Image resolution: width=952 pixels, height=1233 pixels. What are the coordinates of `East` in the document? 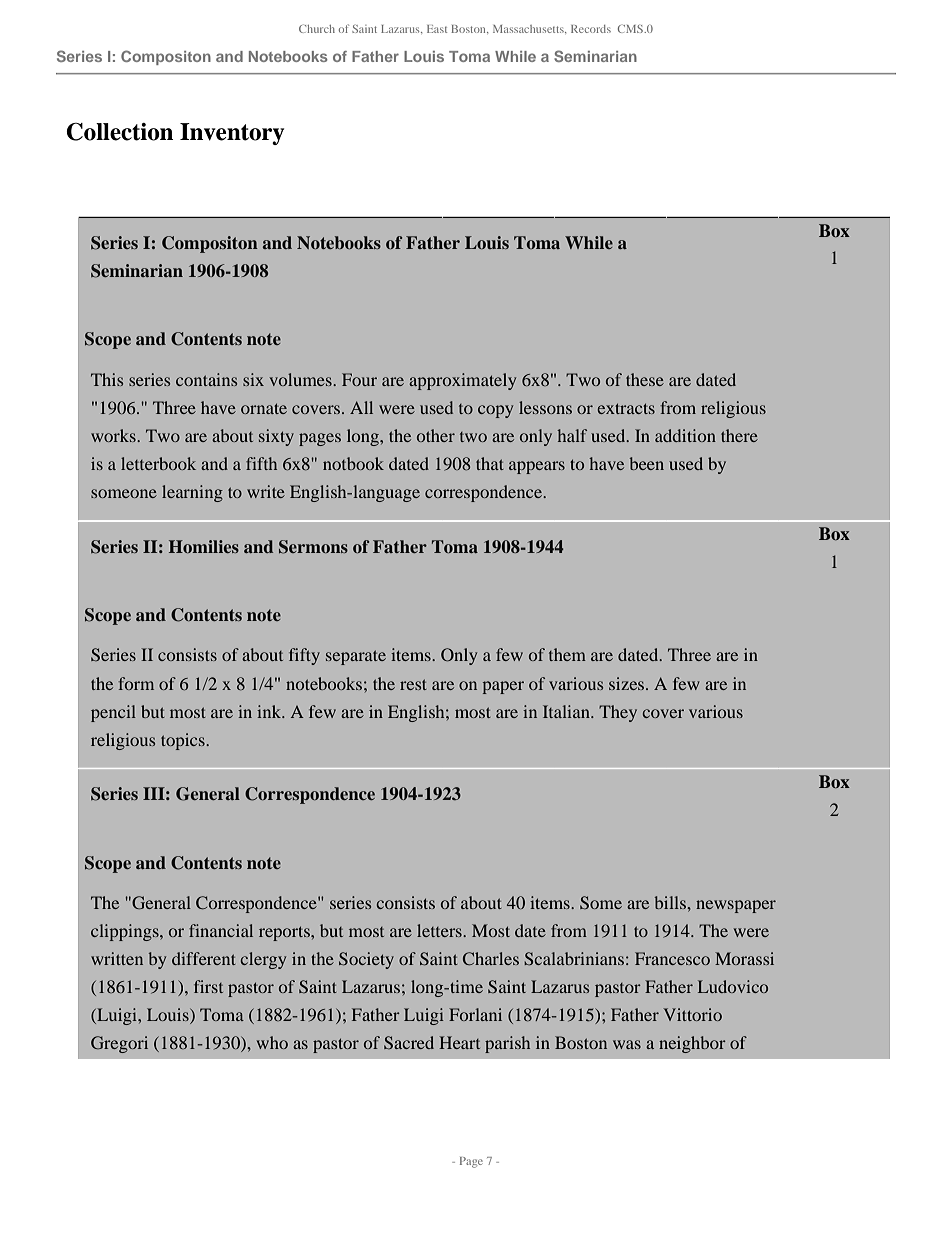 It's located at (437, 29).
